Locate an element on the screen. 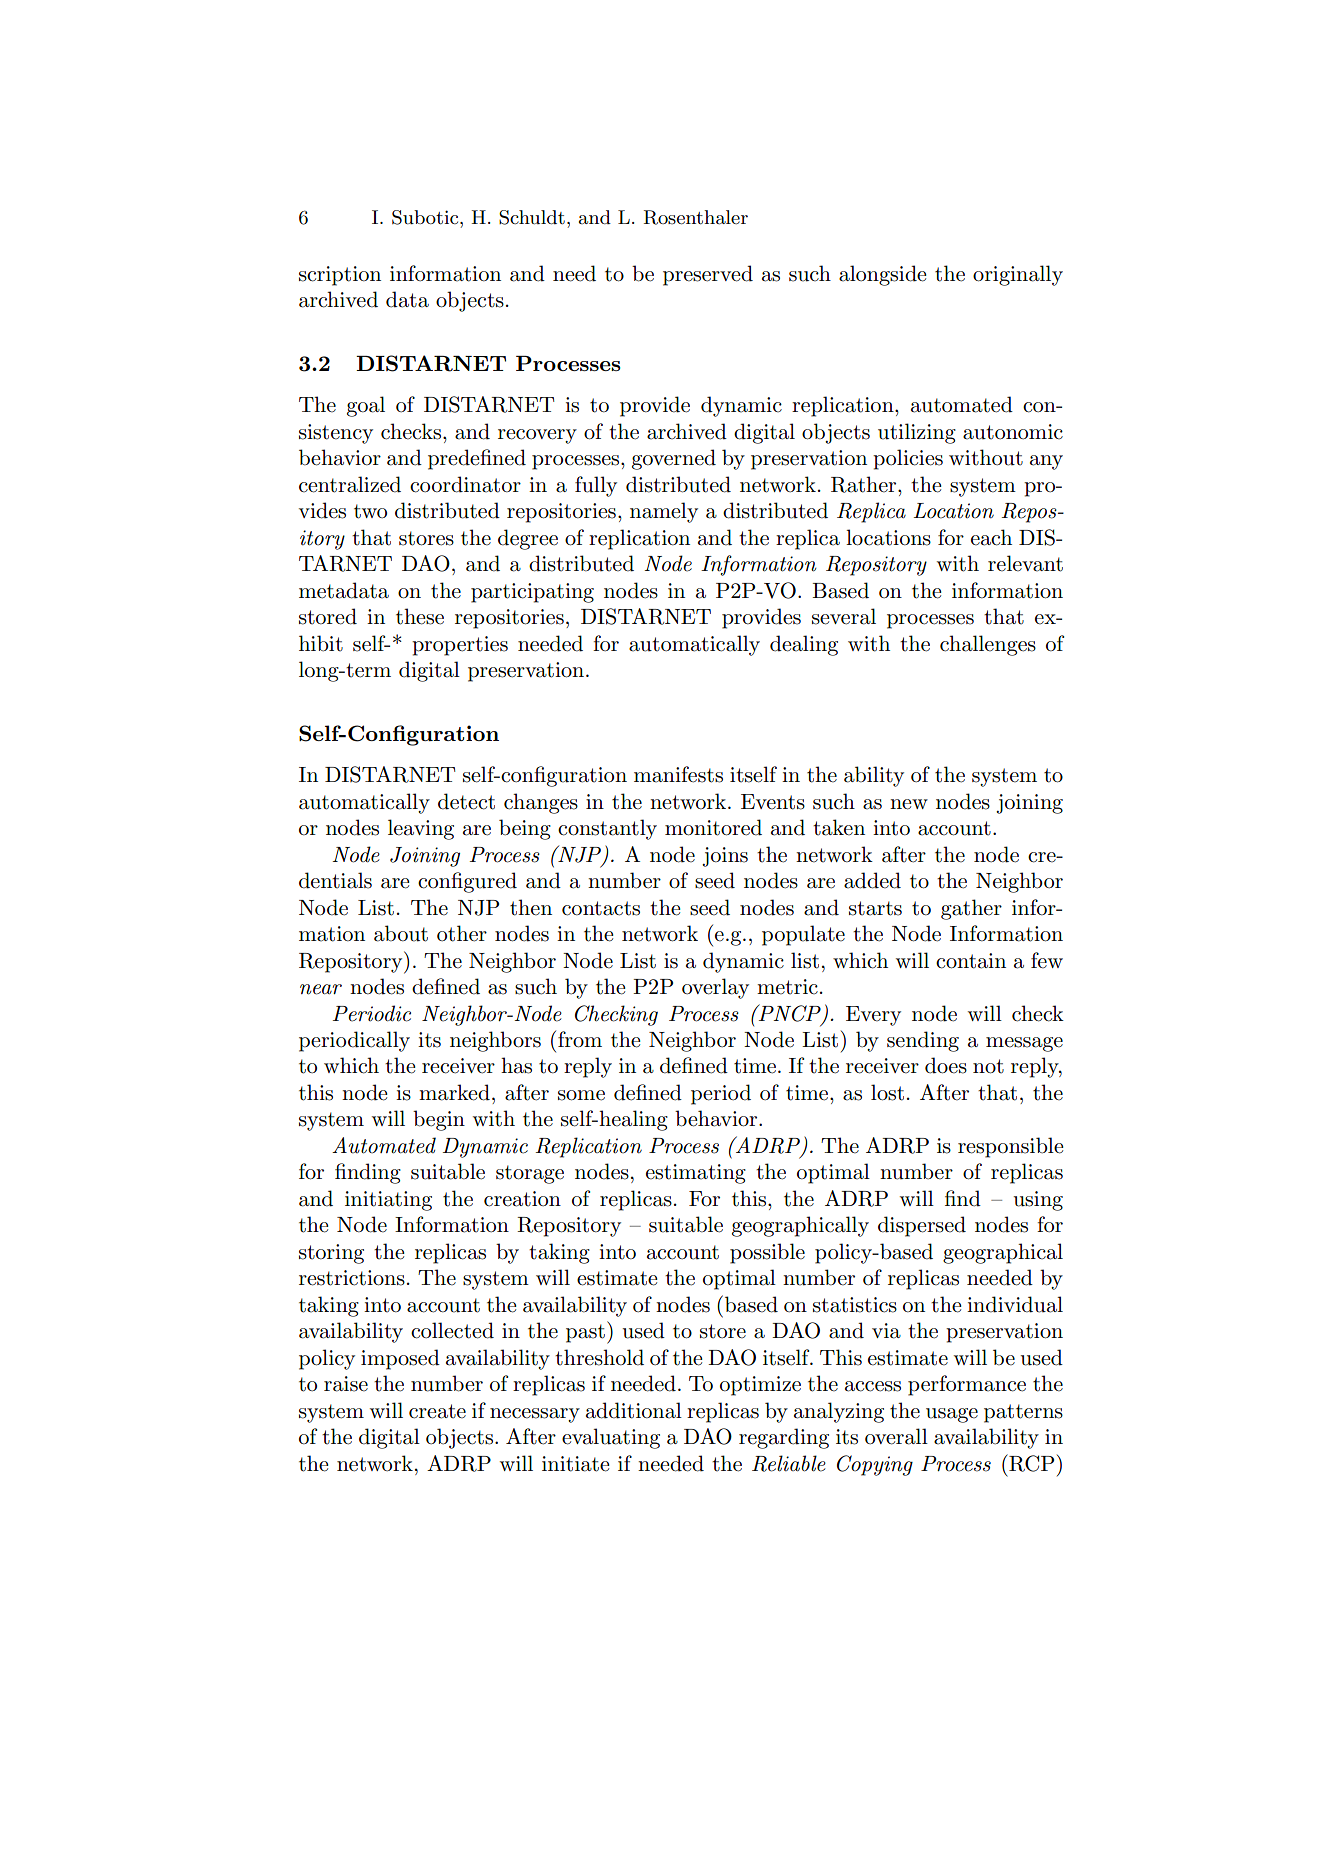 The width and height of the screenshot is (1318, 1865). does is located at coordinates (946, 1065).
